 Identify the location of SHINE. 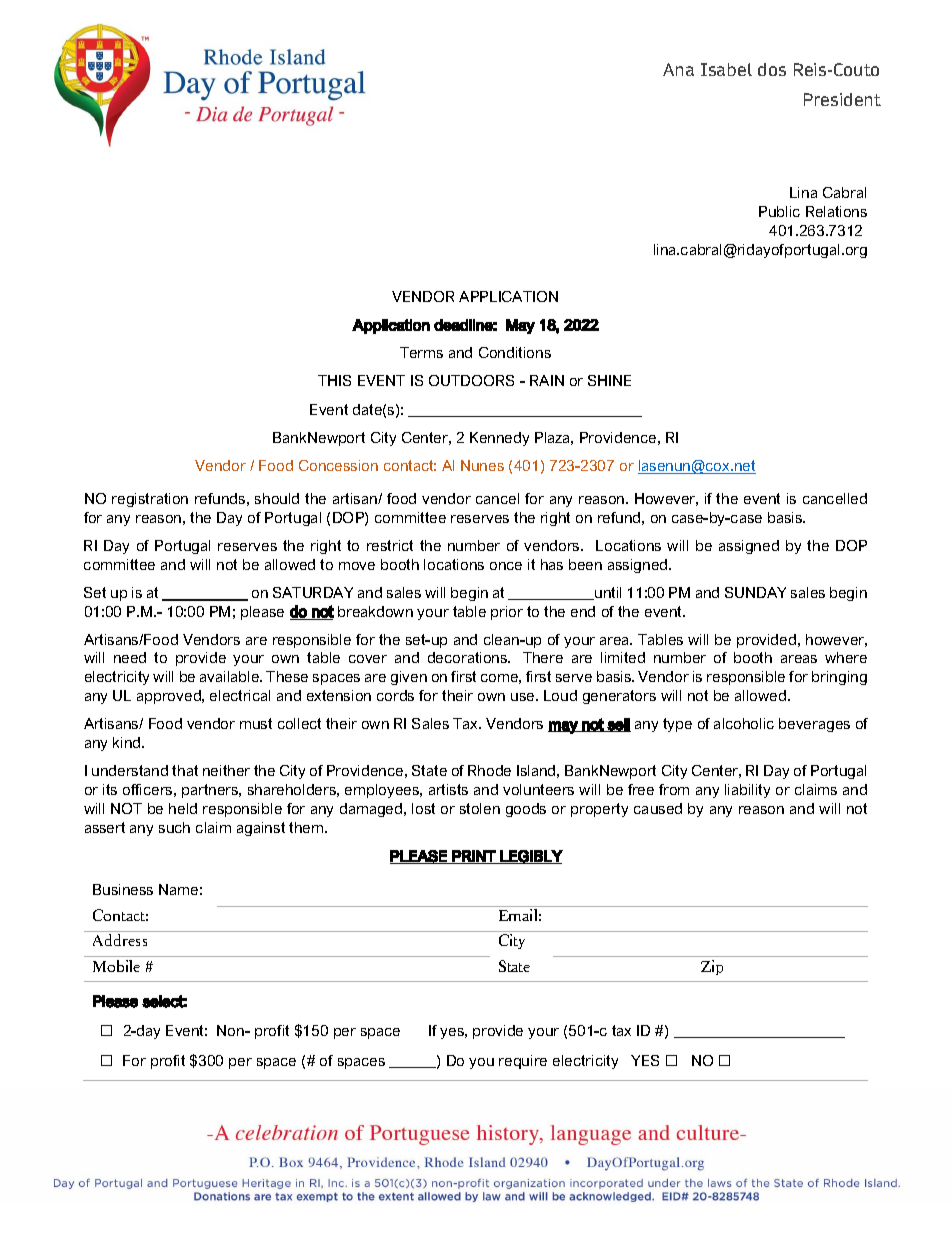
(609, 380).
